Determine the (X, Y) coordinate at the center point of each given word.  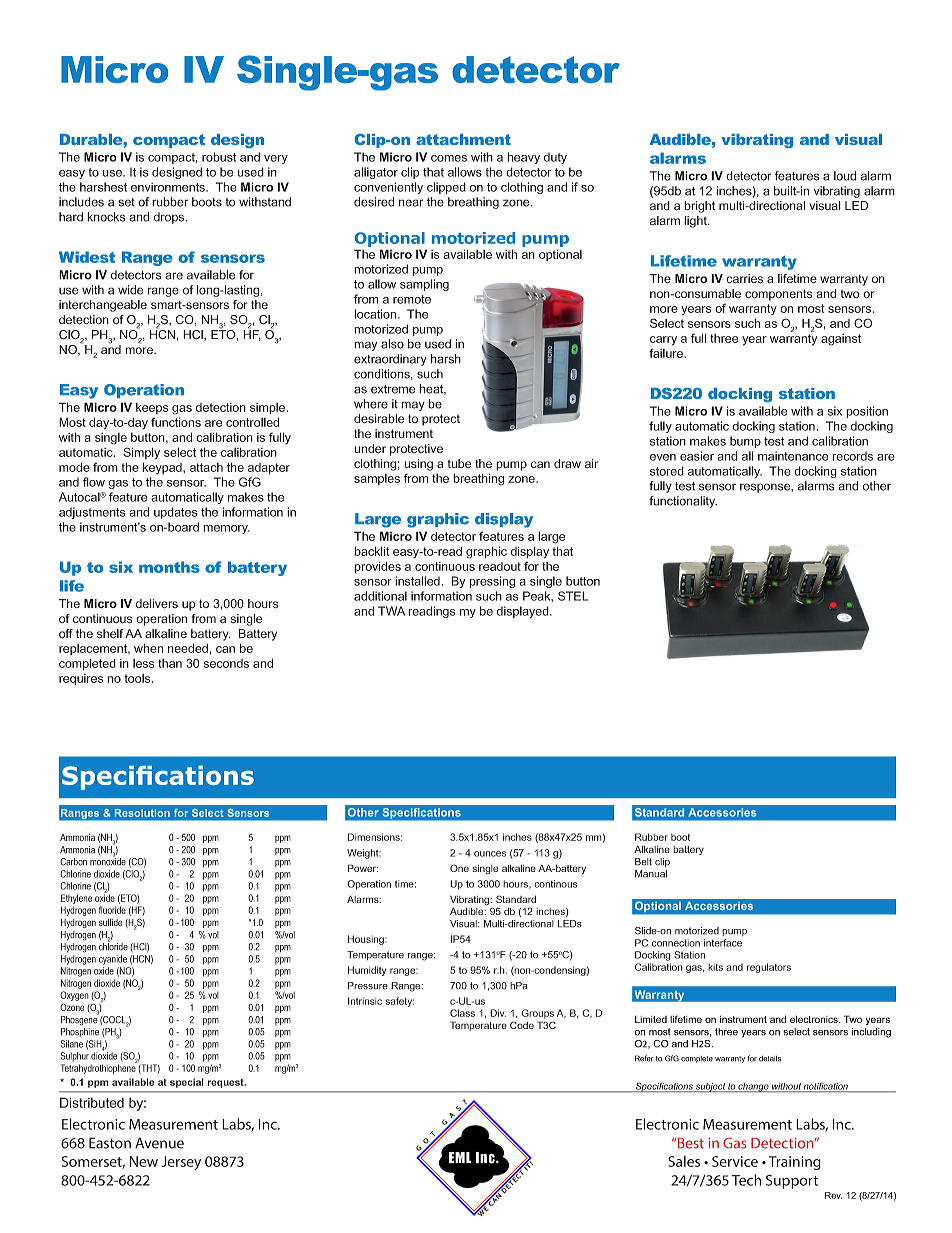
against (841, 340)
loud (845, 176)
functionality (683, 502)
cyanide (113, 960)
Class (462, 1013)
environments (169, 187)
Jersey (181, 1163)
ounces (490, 854)
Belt (643, 862)
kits (715, 967)
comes (449, 158)
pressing (492, 582)
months (169, 567)
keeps (152, 408)
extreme (393, 389)
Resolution (142, 813)
